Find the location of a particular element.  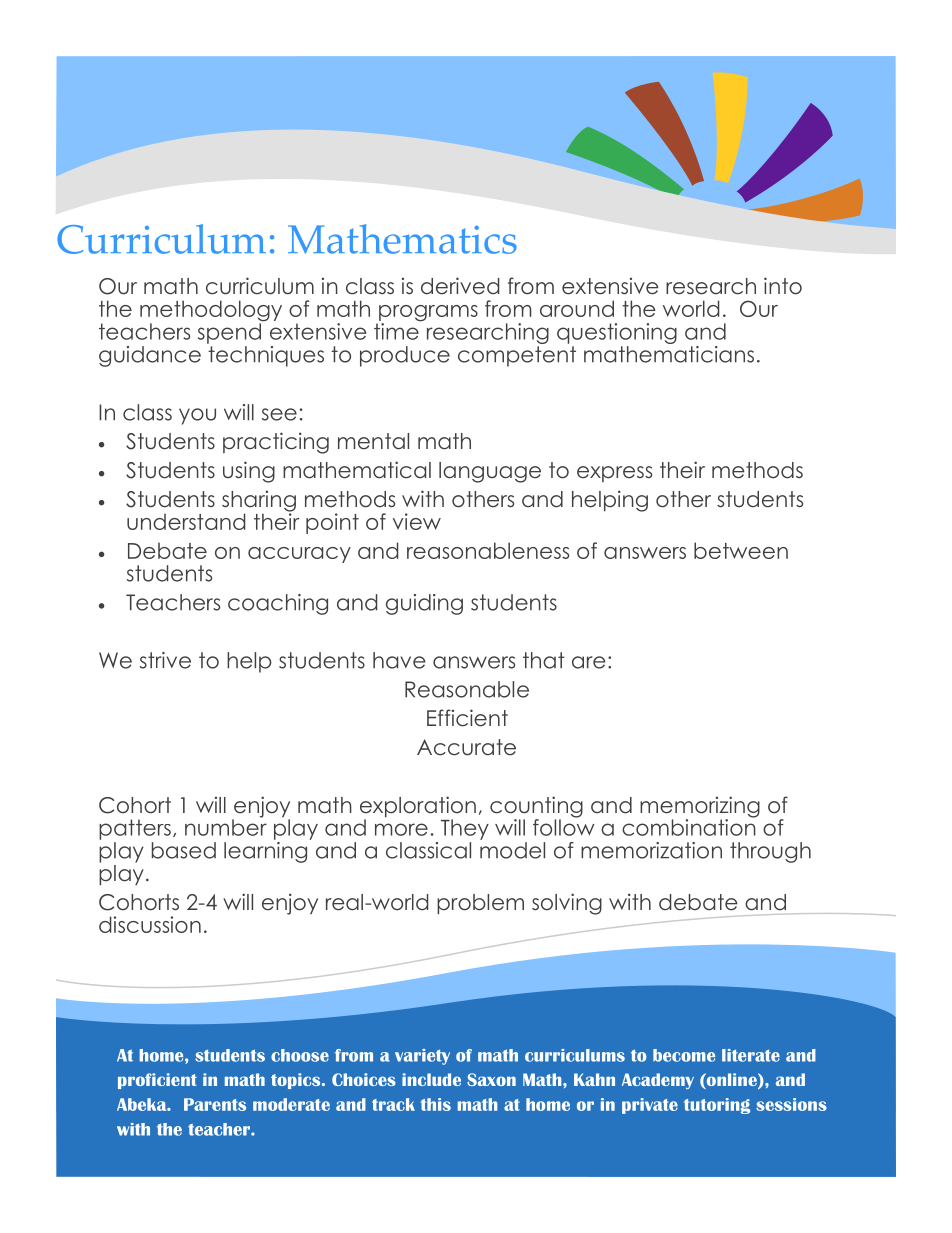

between is located at coordinates (741, 550).
